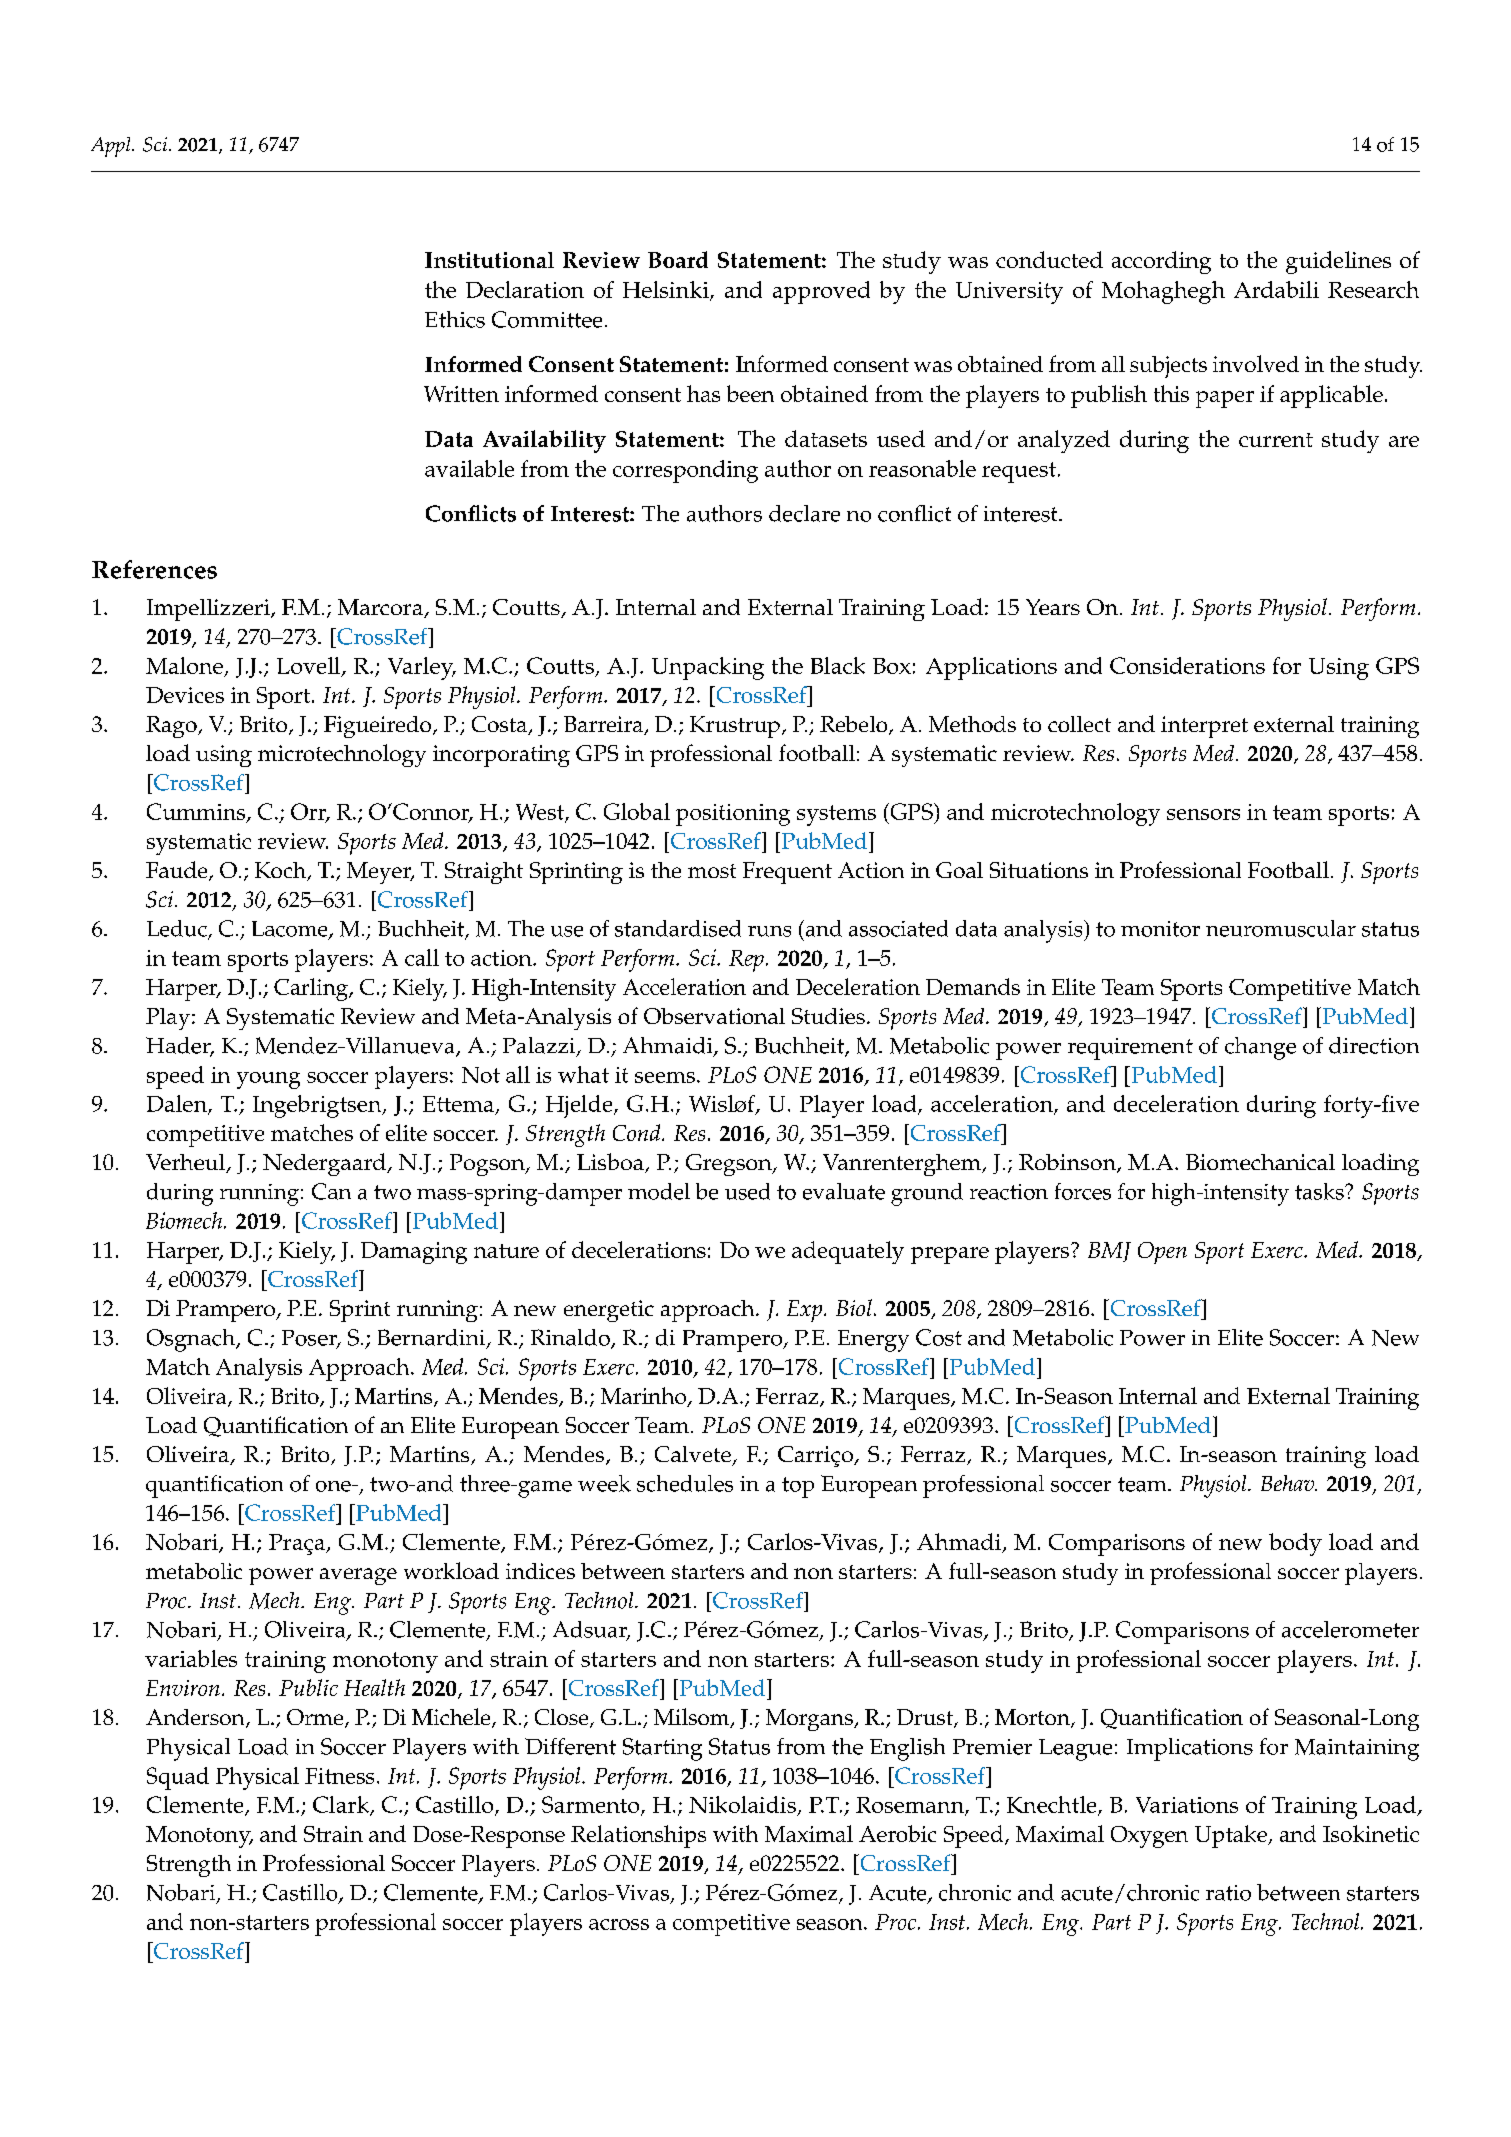 The image size is (1511, 2137). Describe the element at coordinates (665, 1077) in the image. I see `seems` at that location.
